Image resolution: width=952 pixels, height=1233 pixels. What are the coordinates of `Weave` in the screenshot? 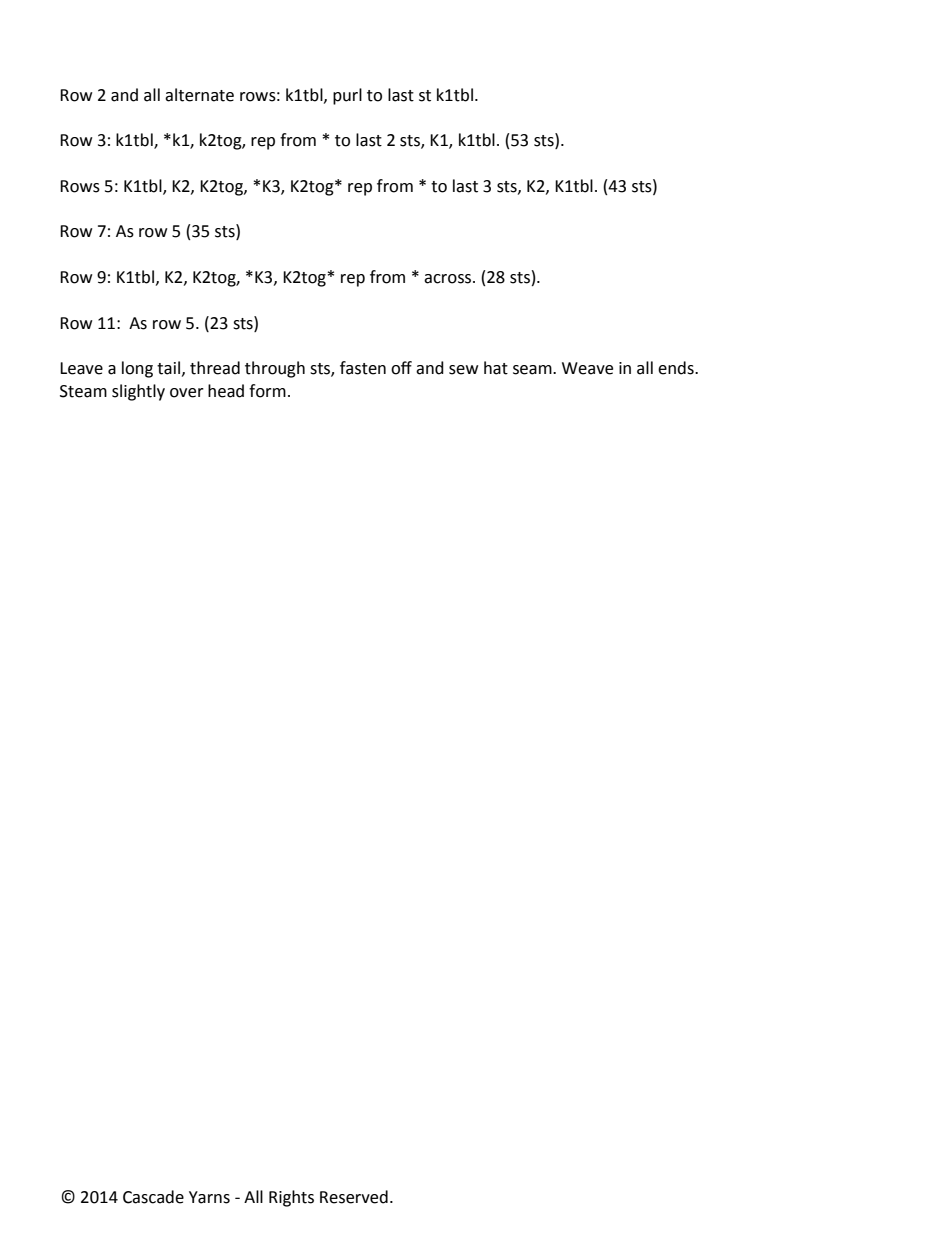 It's located at (587, 368).
